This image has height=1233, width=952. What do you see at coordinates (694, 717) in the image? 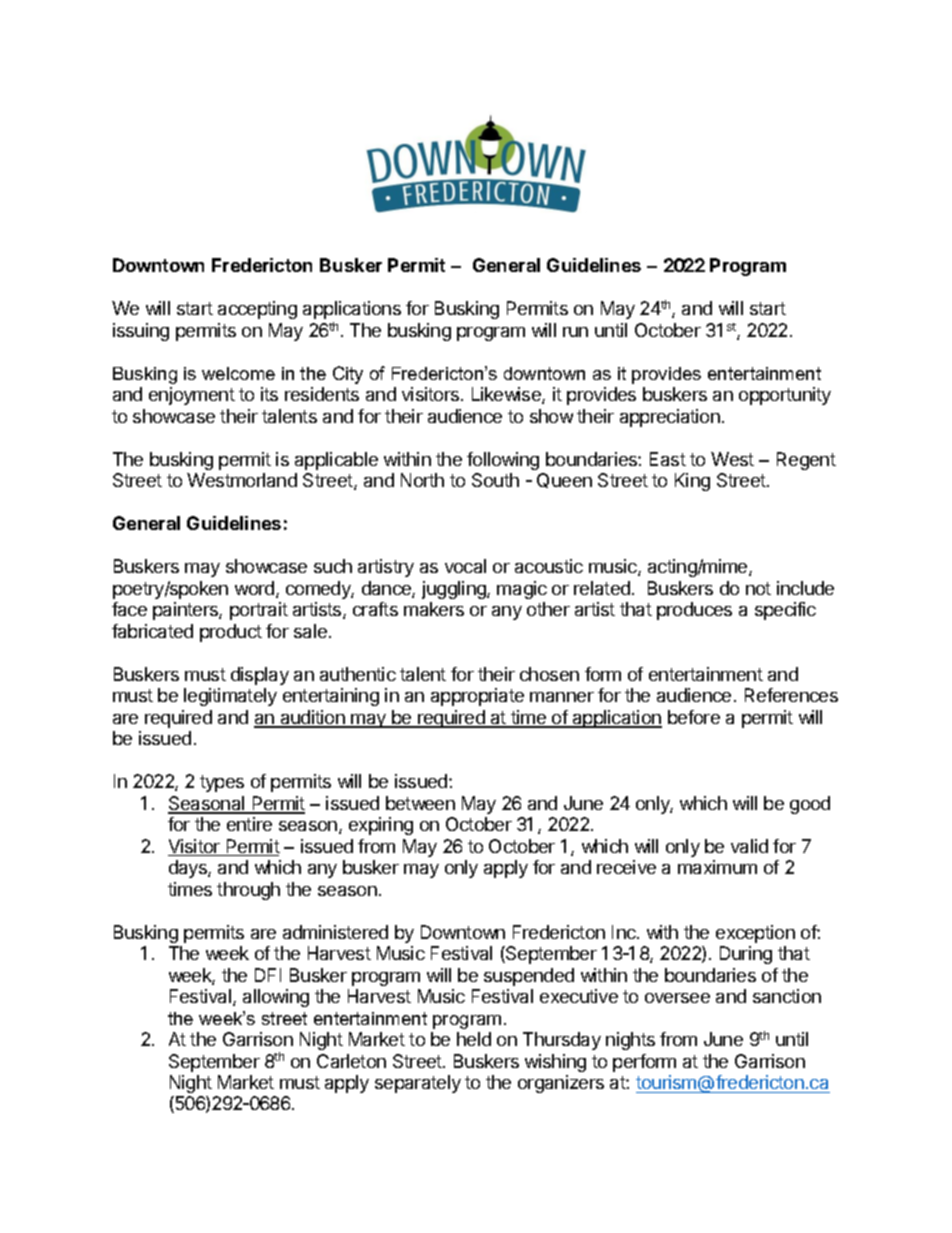
I see `before` at bounding box center [694, 717].
